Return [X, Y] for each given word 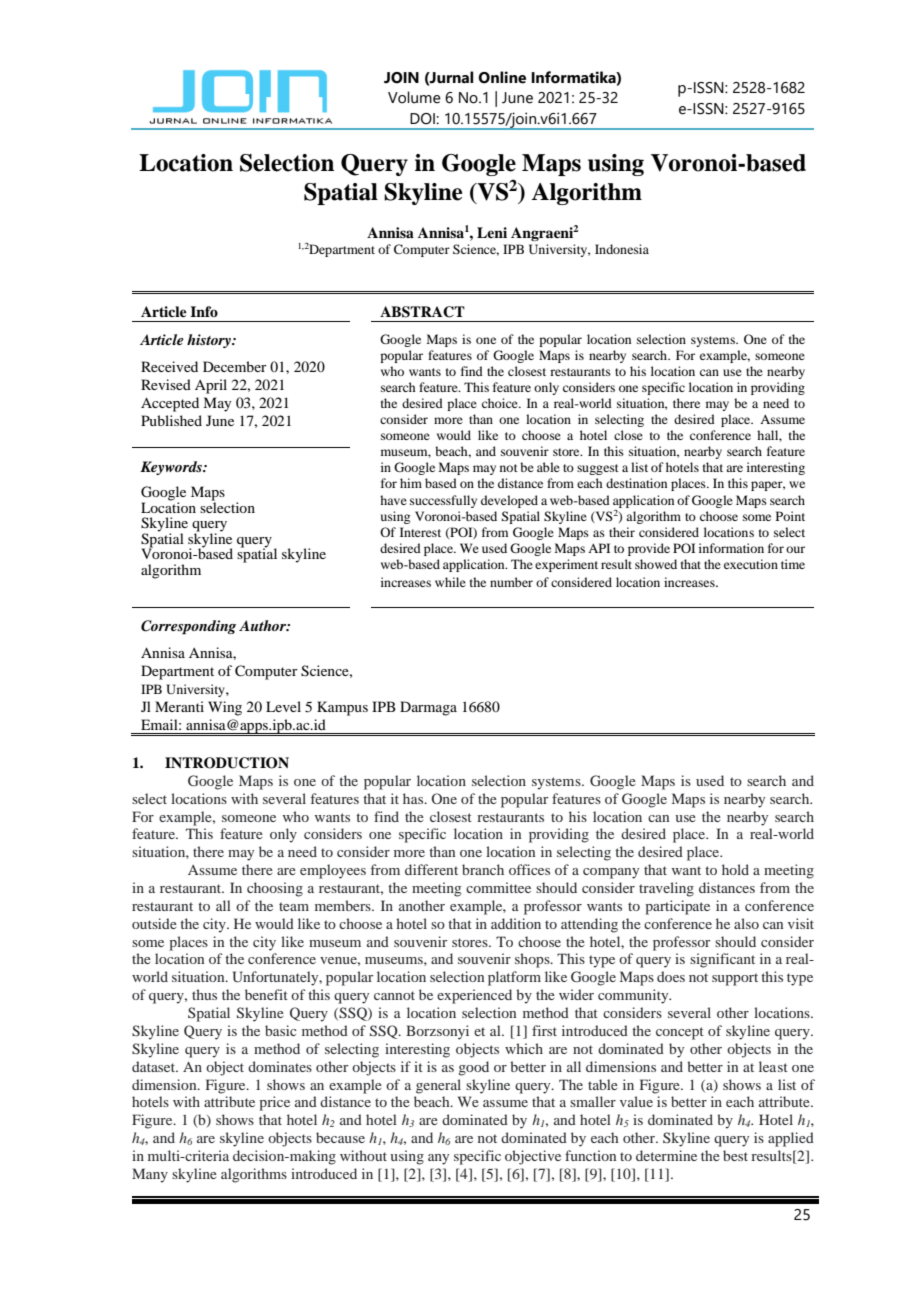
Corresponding [188, 627]
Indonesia [622, 249]
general [438, 1086]
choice [501, 403]
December [235, 366]
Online [502, 77]
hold [735, 869]
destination [636, 483]
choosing [275, 889]
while [450, 582]
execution [751, 564]
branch [483, 869]
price [274, 1103]
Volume [414, 97]
